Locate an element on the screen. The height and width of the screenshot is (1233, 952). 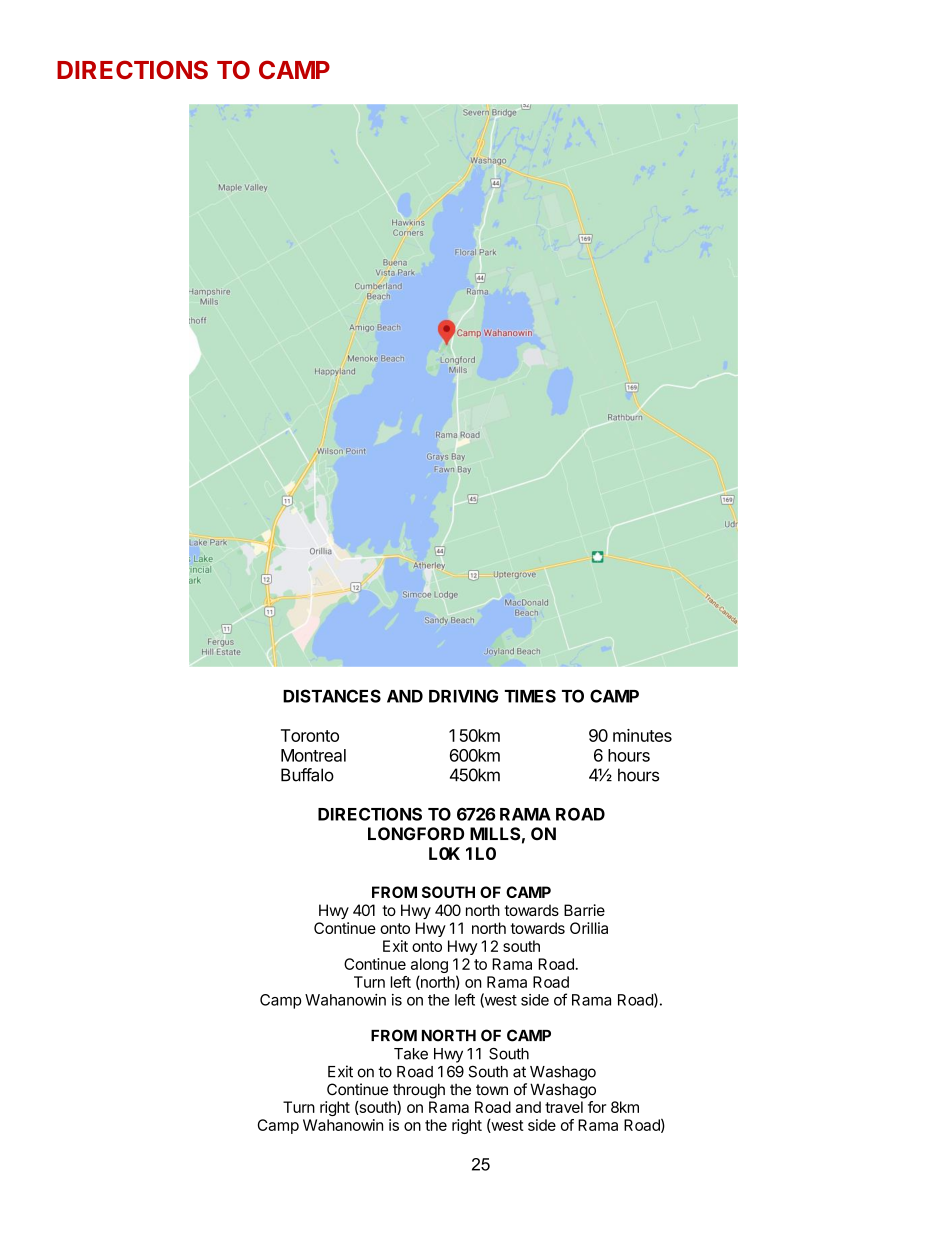
town is located at coordinates (492, 1090).
